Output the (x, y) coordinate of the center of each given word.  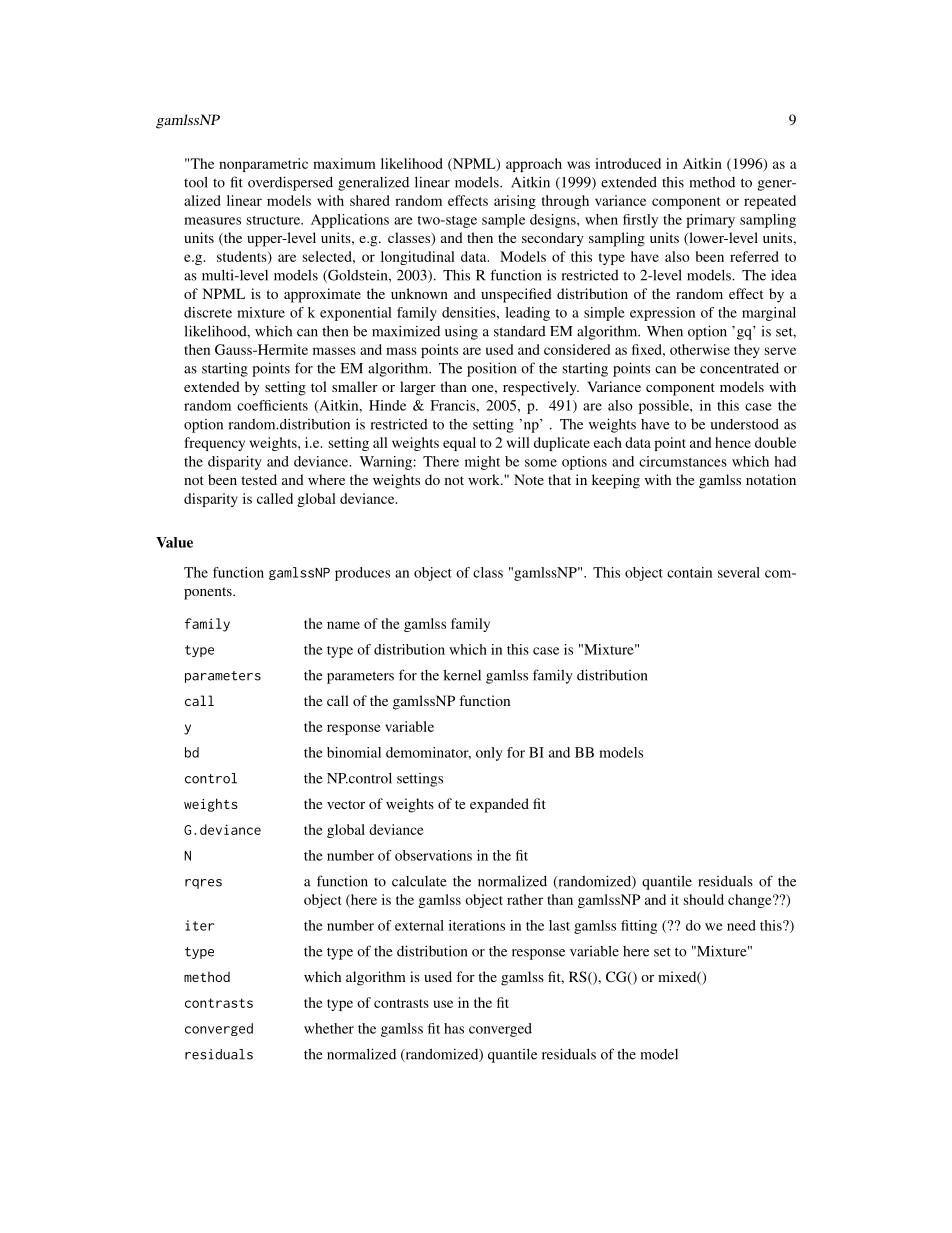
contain (689, 572)
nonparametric (263, 165)
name (343, 625)
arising (515, 202)
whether (329, 1028)
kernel (462, 675)
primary (710, 221)
